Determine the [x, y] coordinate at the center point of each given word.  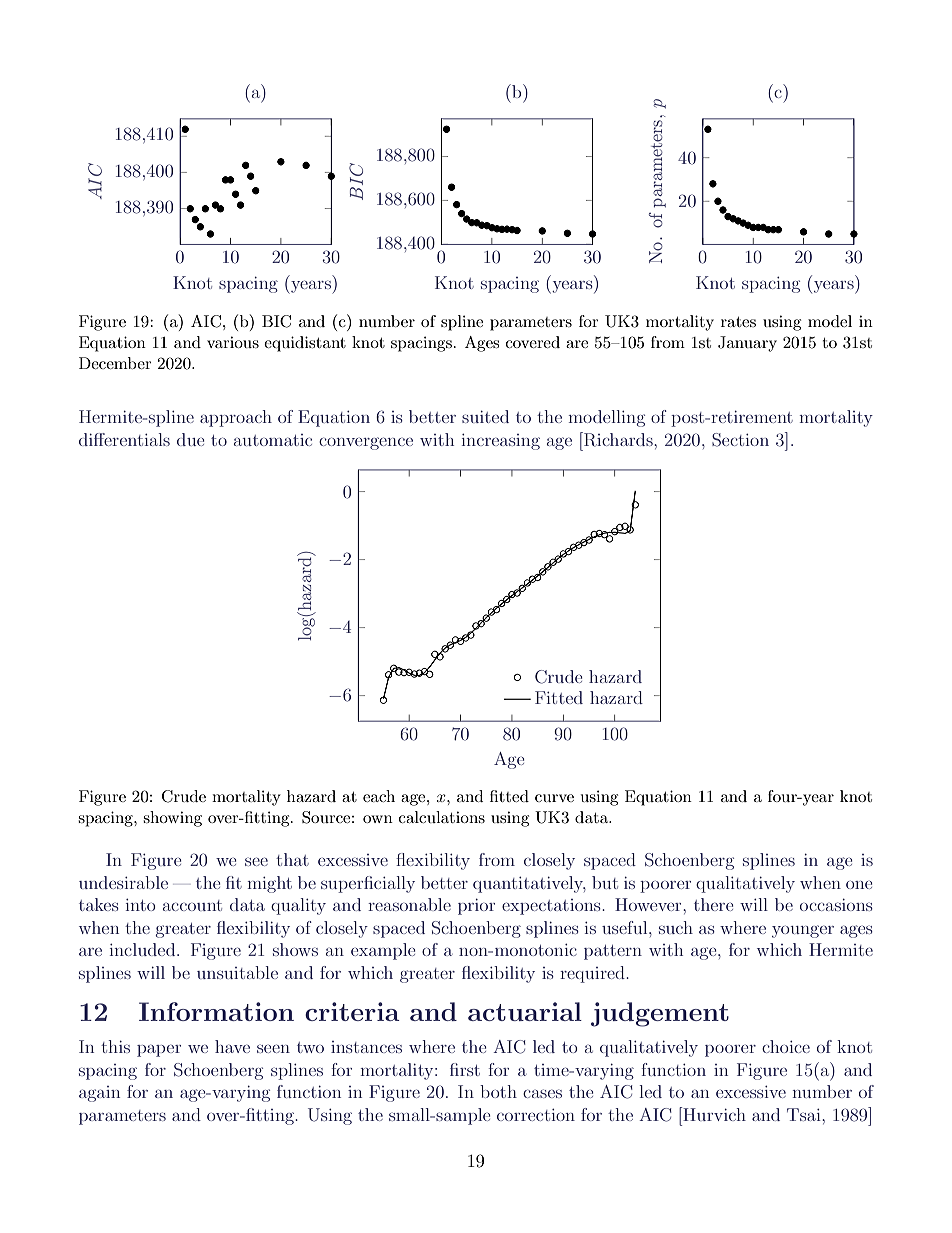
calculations [442, 817]
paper [159, 1050]
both [498, 1091]
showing [172, 819]
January [747, 344]
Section [740, 440]
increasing [501, 442]
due [190, 439]
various [233, 342]
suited [485, 416]
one [859, 885]
